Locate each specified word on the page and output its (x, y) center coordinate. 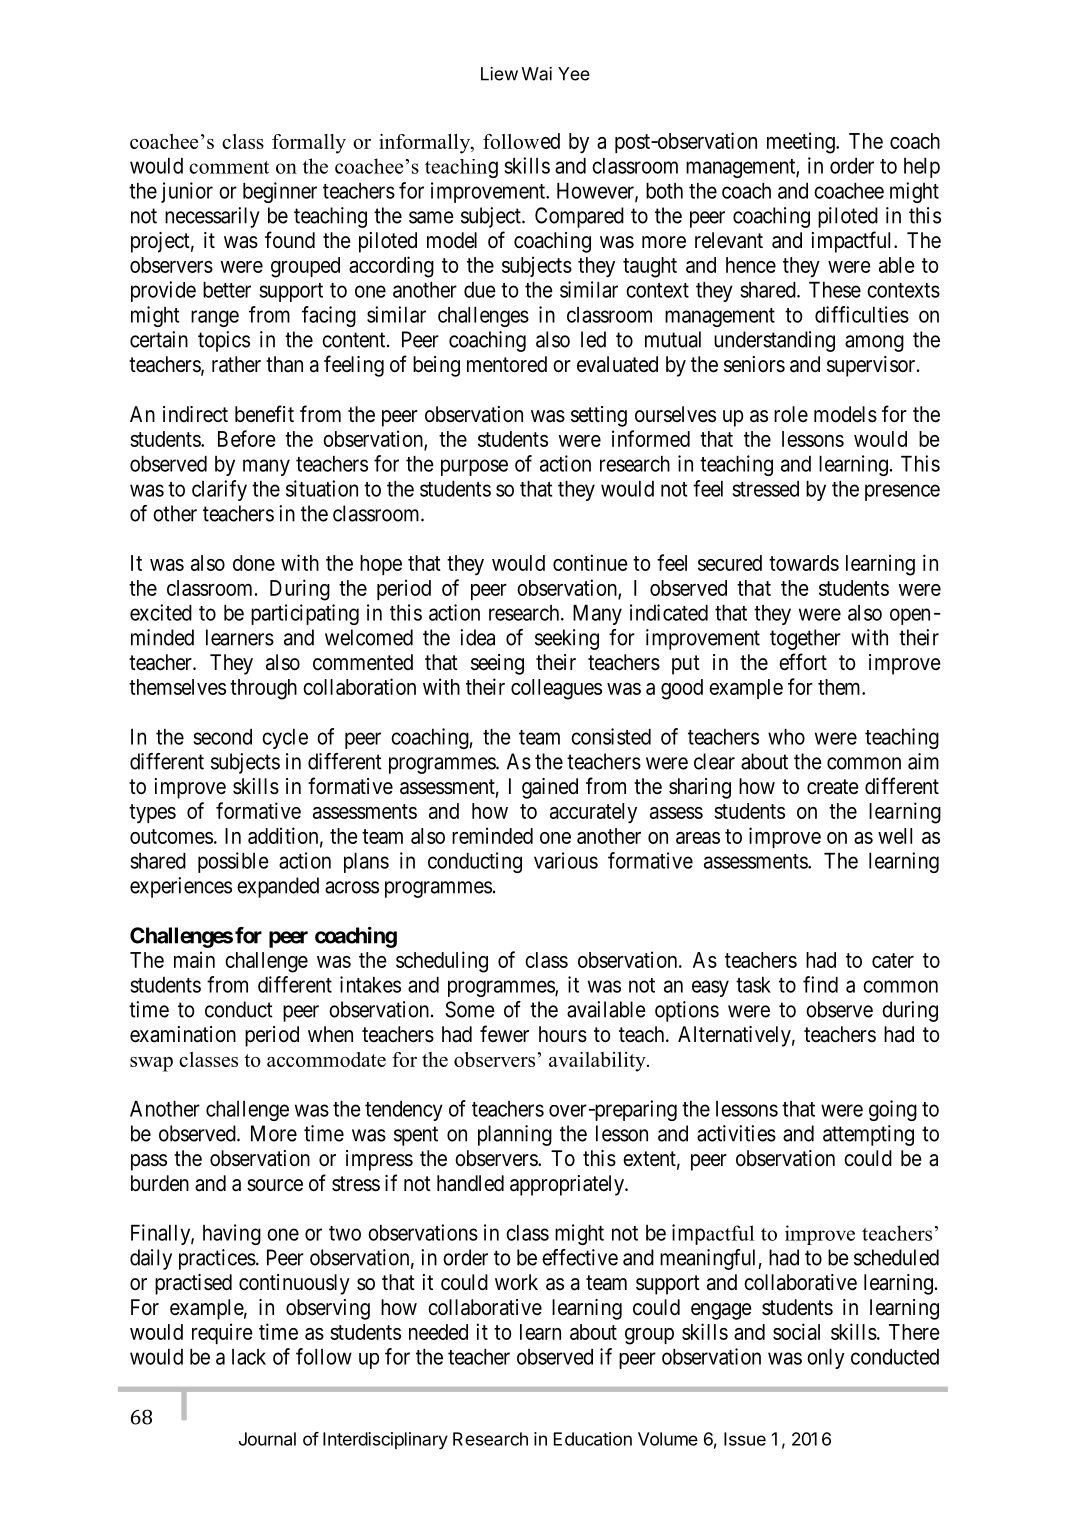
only (826, 1359)
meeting (802, 143)
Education (593, 1439)
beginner (280, 192)
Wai (537, 74)
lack (249, 1357)
